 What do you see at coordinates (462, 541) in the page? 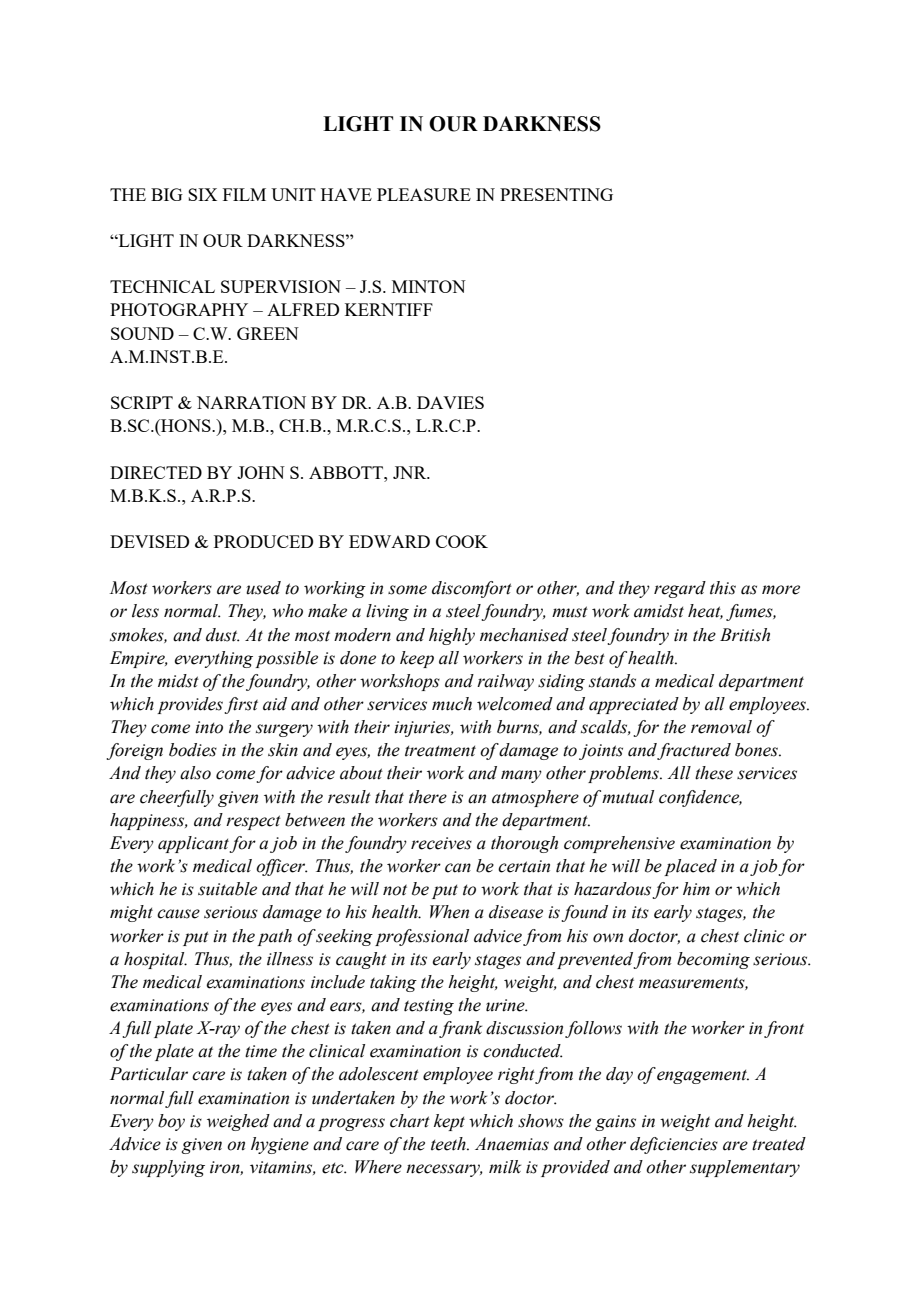
I see `COOK` at bounding box center [462, 541].
